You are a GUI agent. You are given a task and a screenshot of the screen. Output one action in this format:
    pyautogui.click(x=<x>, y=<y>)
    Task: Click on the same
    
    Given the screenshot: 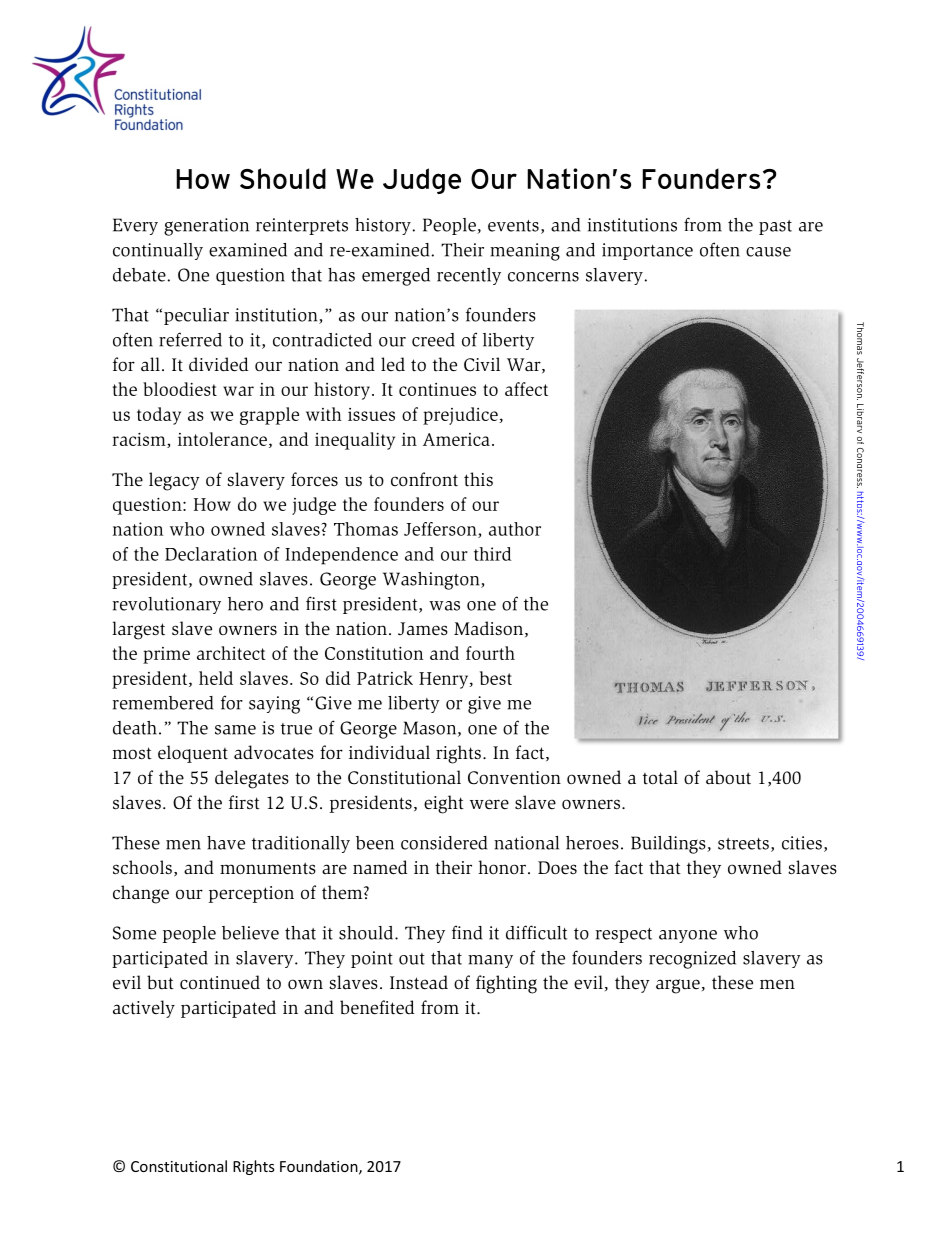 What is the action you would take?
    pyautogui.click(x=235, y=730)
